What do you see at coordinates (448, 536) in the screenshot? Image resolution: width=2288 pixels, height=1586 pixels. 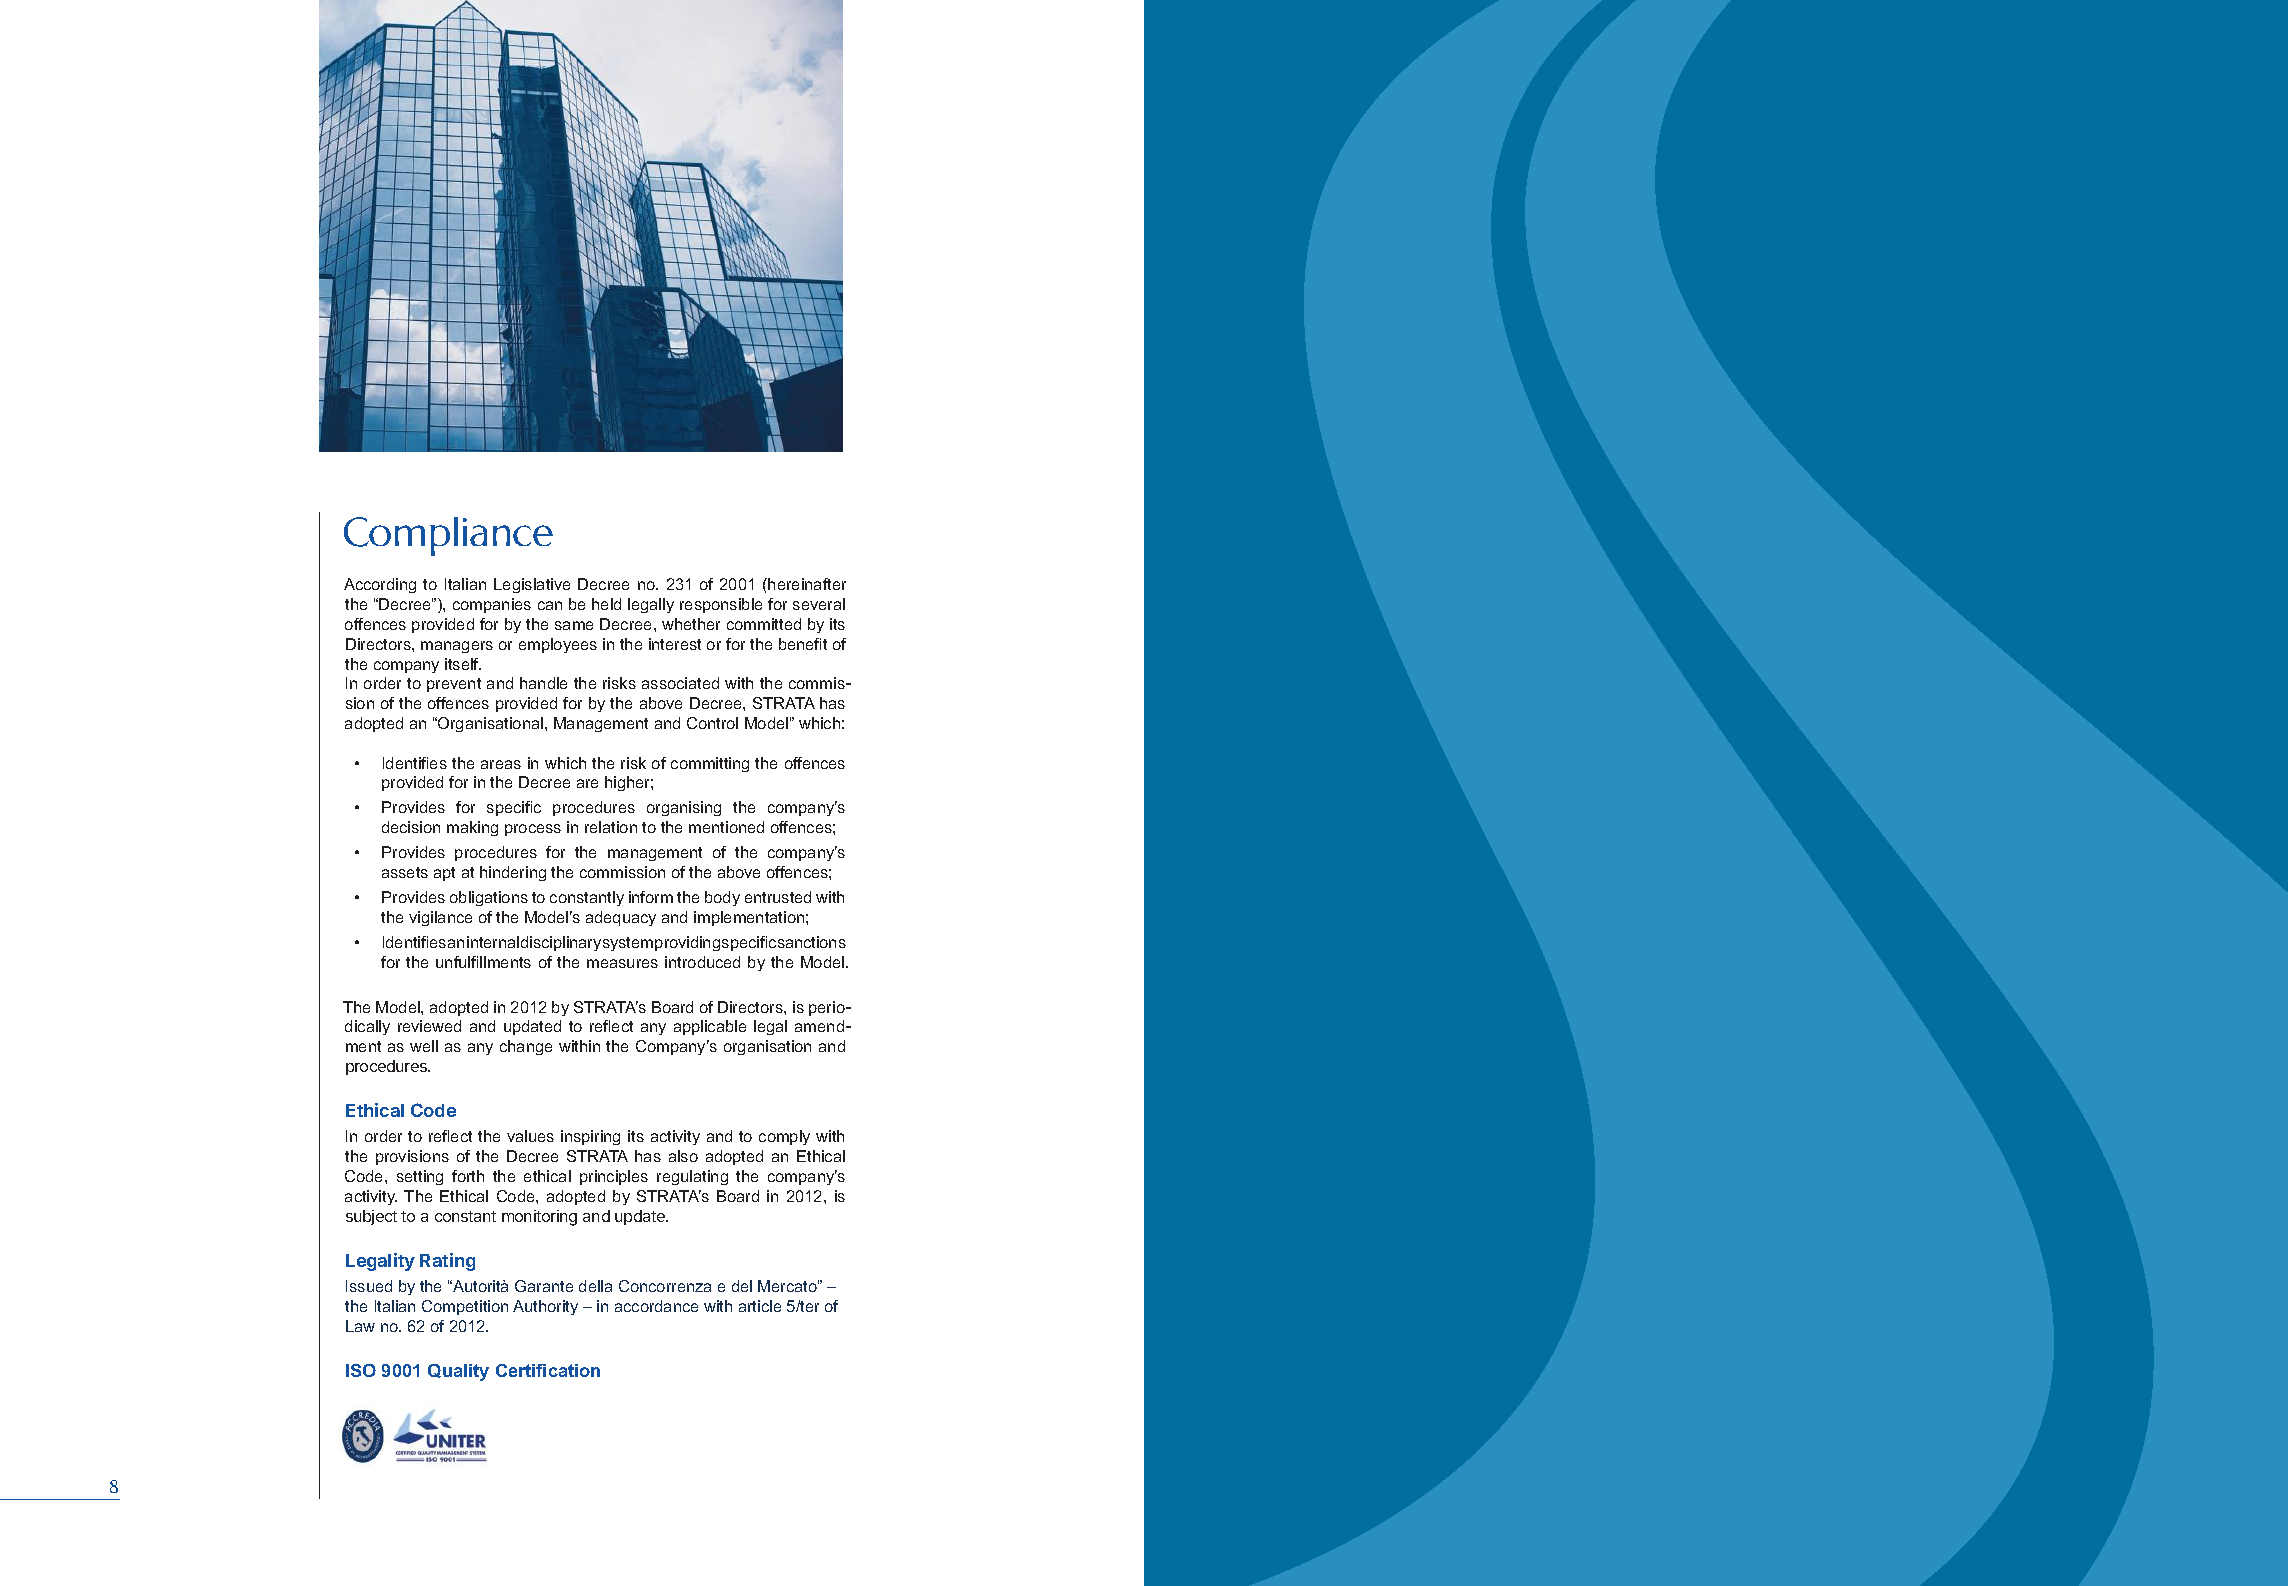 I see `Compliance` at bounding box center [448, 536].
